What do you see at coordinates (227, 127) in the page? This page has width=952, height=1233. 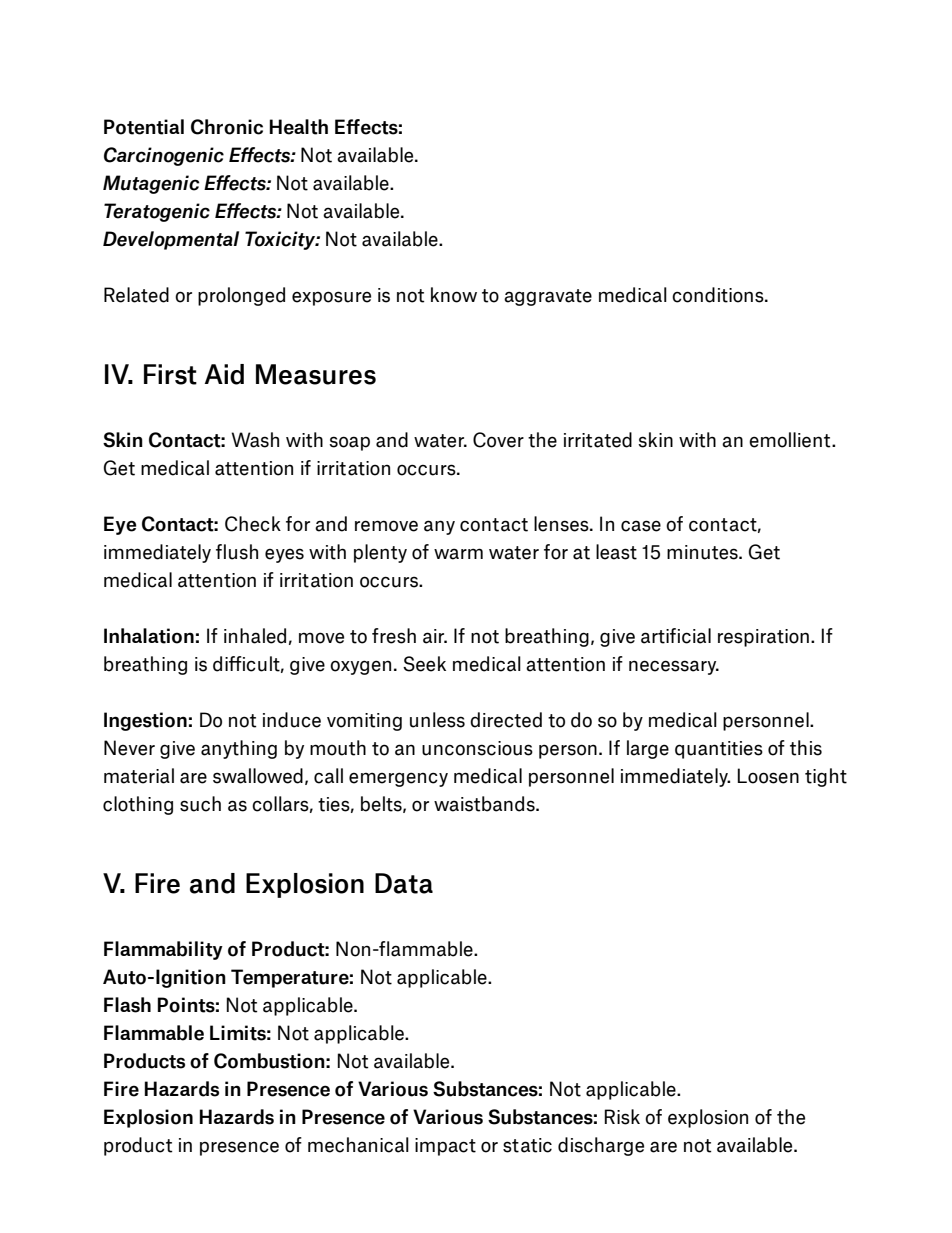 I see `Chronic` at bounding box center [227, 127].
